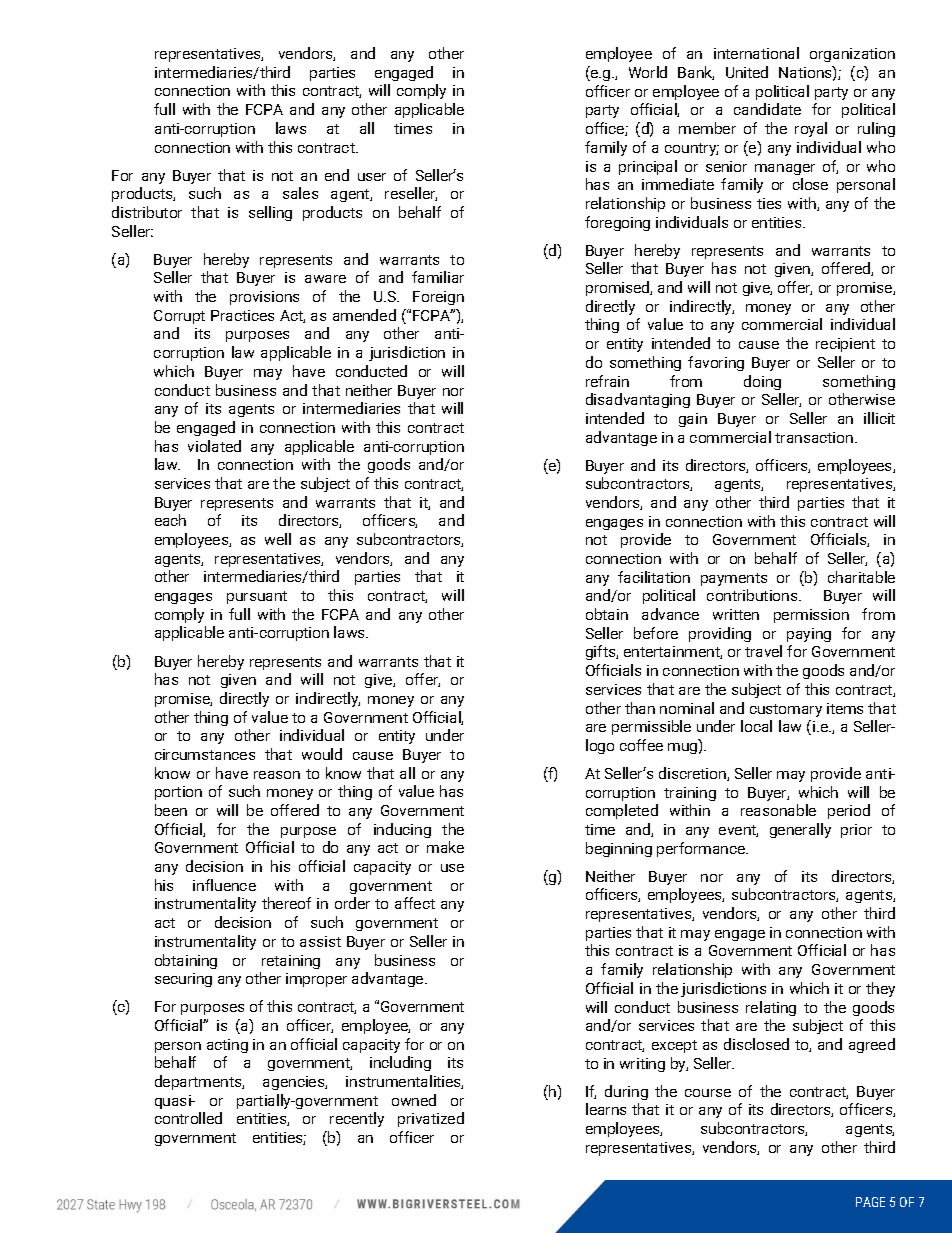 The width and height of the screenshot is (952, 1233). Describe the element at coordinates (648, 72) in the screenshot. I see `World` at that location.
